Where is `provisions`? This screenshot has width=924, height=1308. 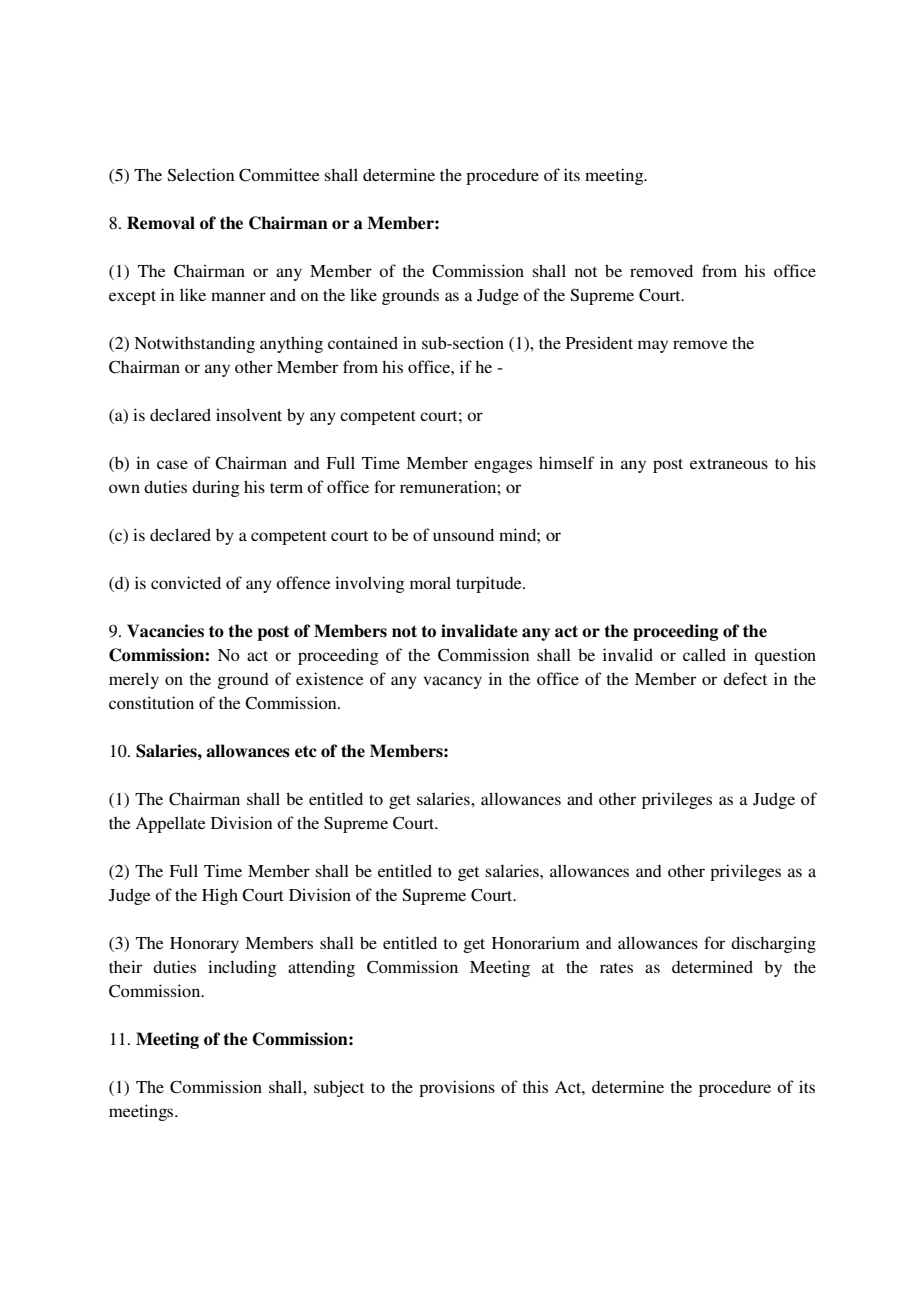 provisions is located at coordinates (457, 1088).
